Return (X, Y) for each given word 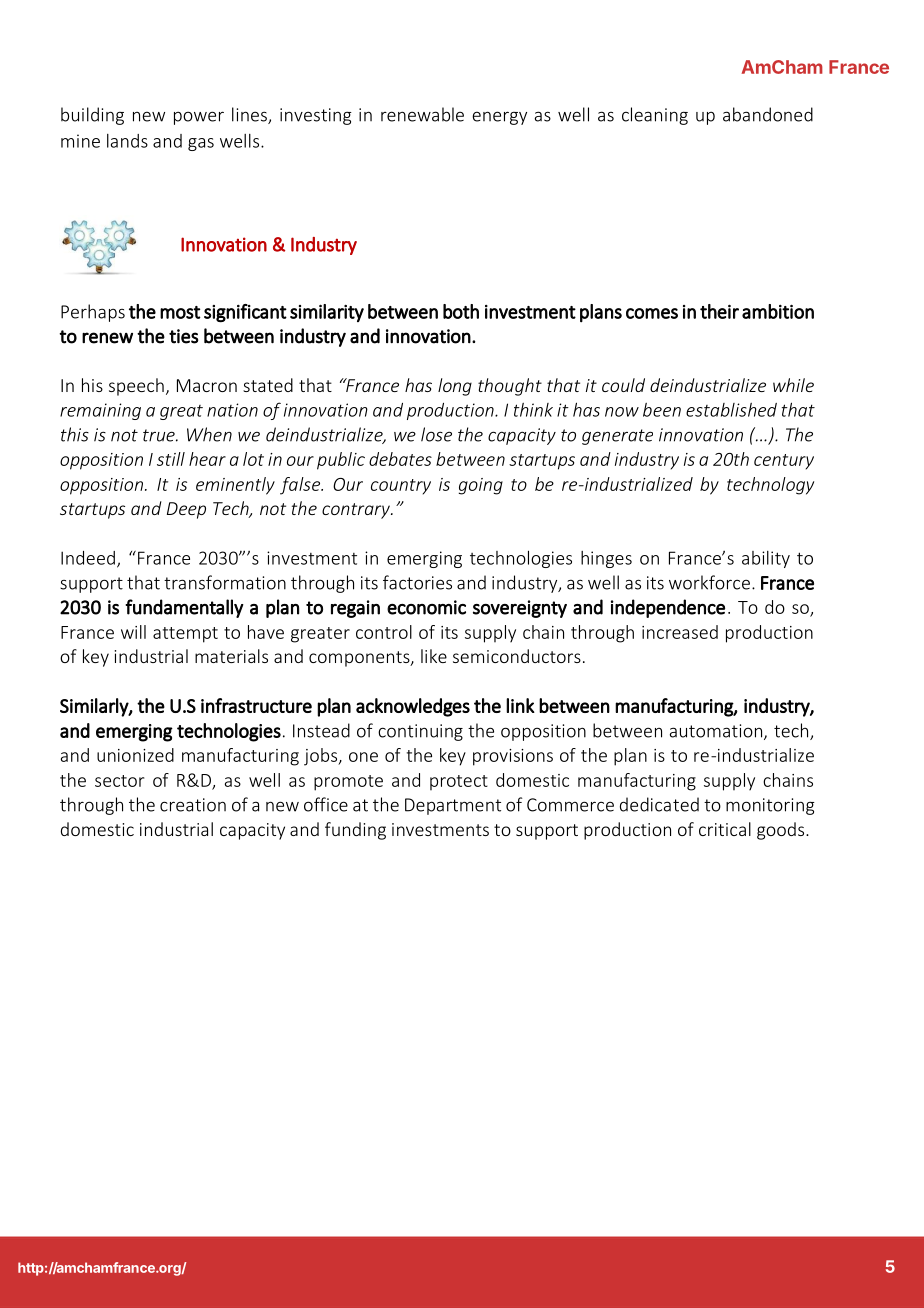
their (719, 311)
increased (680, 632)
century (784, 462)
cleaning (655, 116)
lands (127, 141)
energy (499, 118)
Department (453, 806)
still (171, 459)
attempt (185, 635)
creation (193, 805)
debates (400, 459)
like (434, 656)
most (180, 312)
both (461, 311)
